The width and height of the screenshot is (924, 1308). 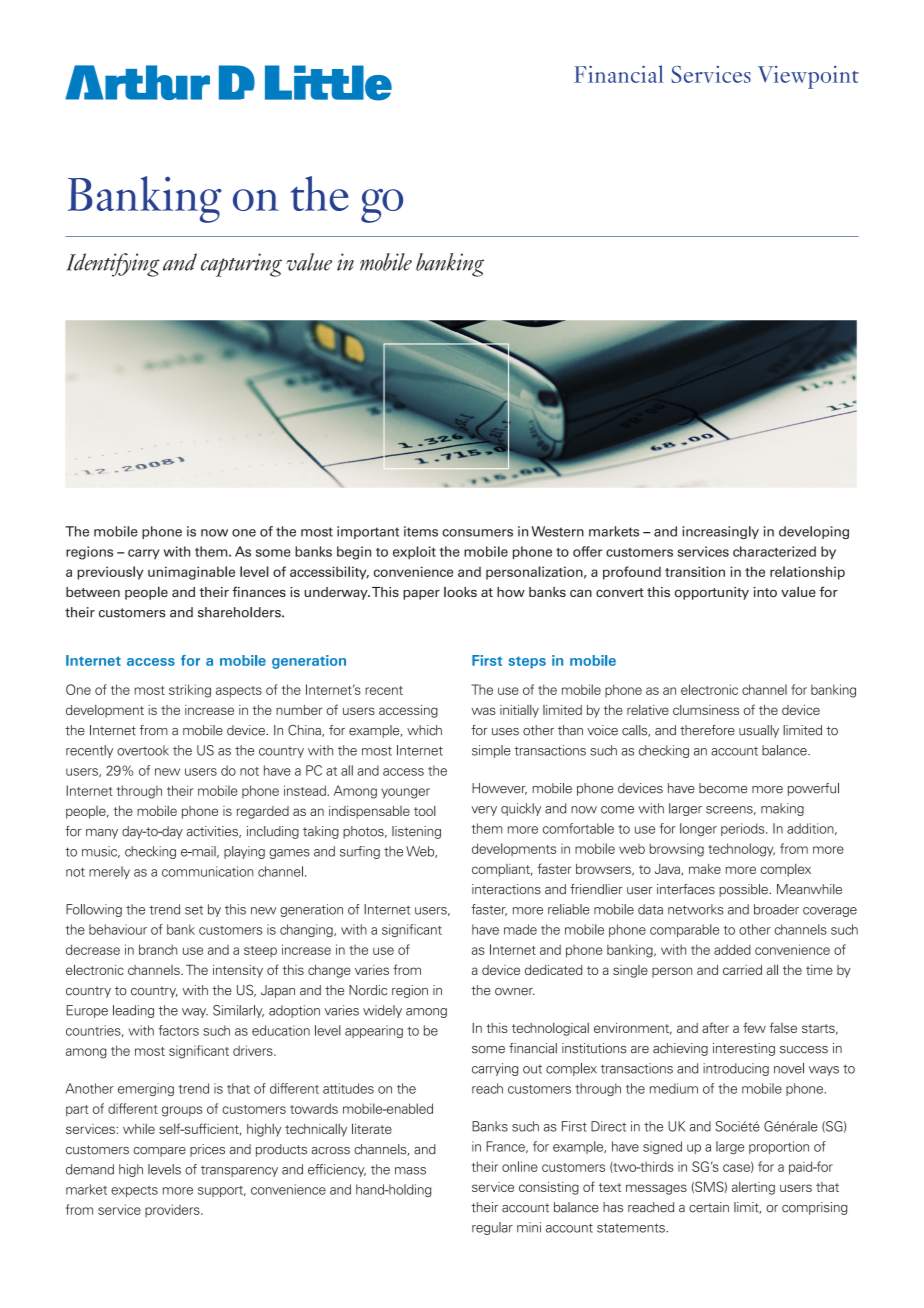 What do you see at coordinates (241, 265) in the screenshot?
I see `capturing` at bounding box center [241, 265].
